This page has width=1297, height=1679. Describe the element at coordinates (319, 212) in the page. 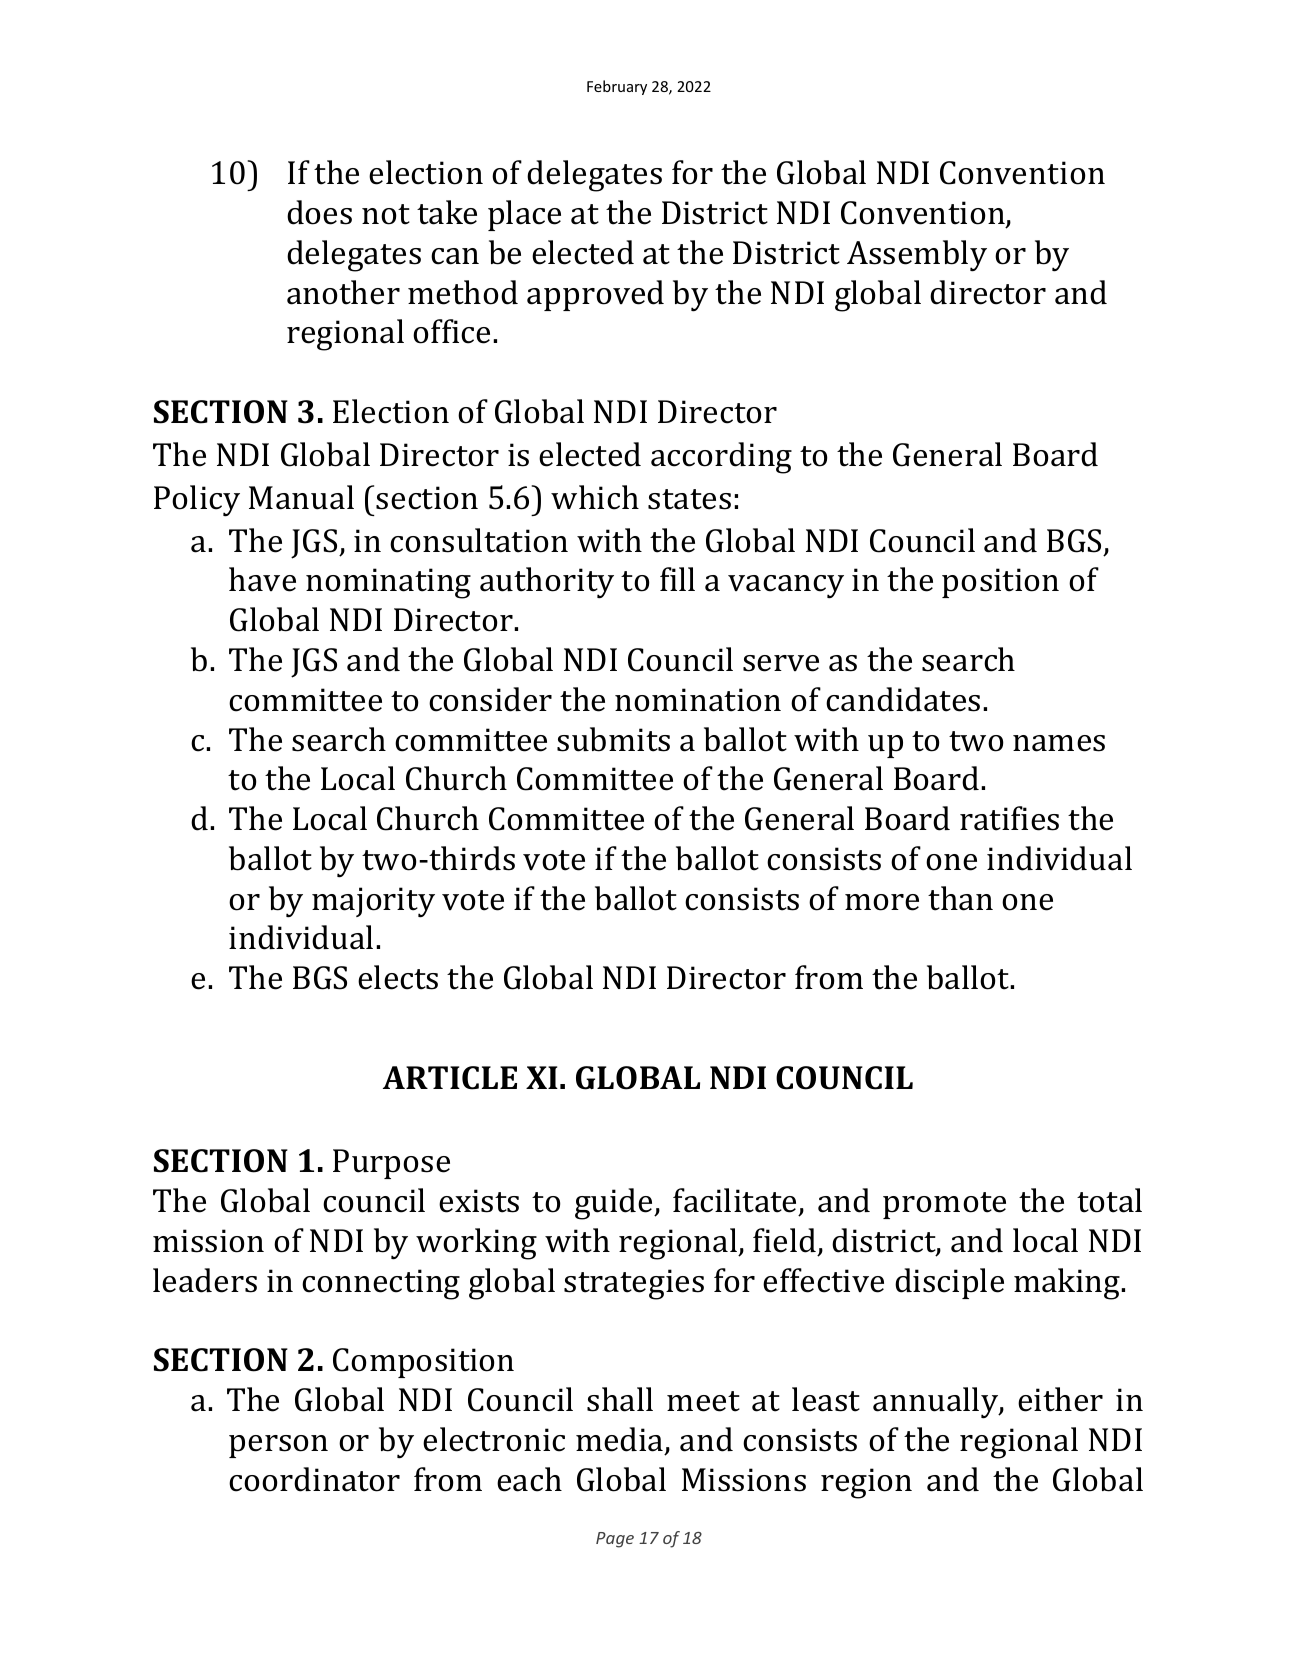

I see `does` at that location.
